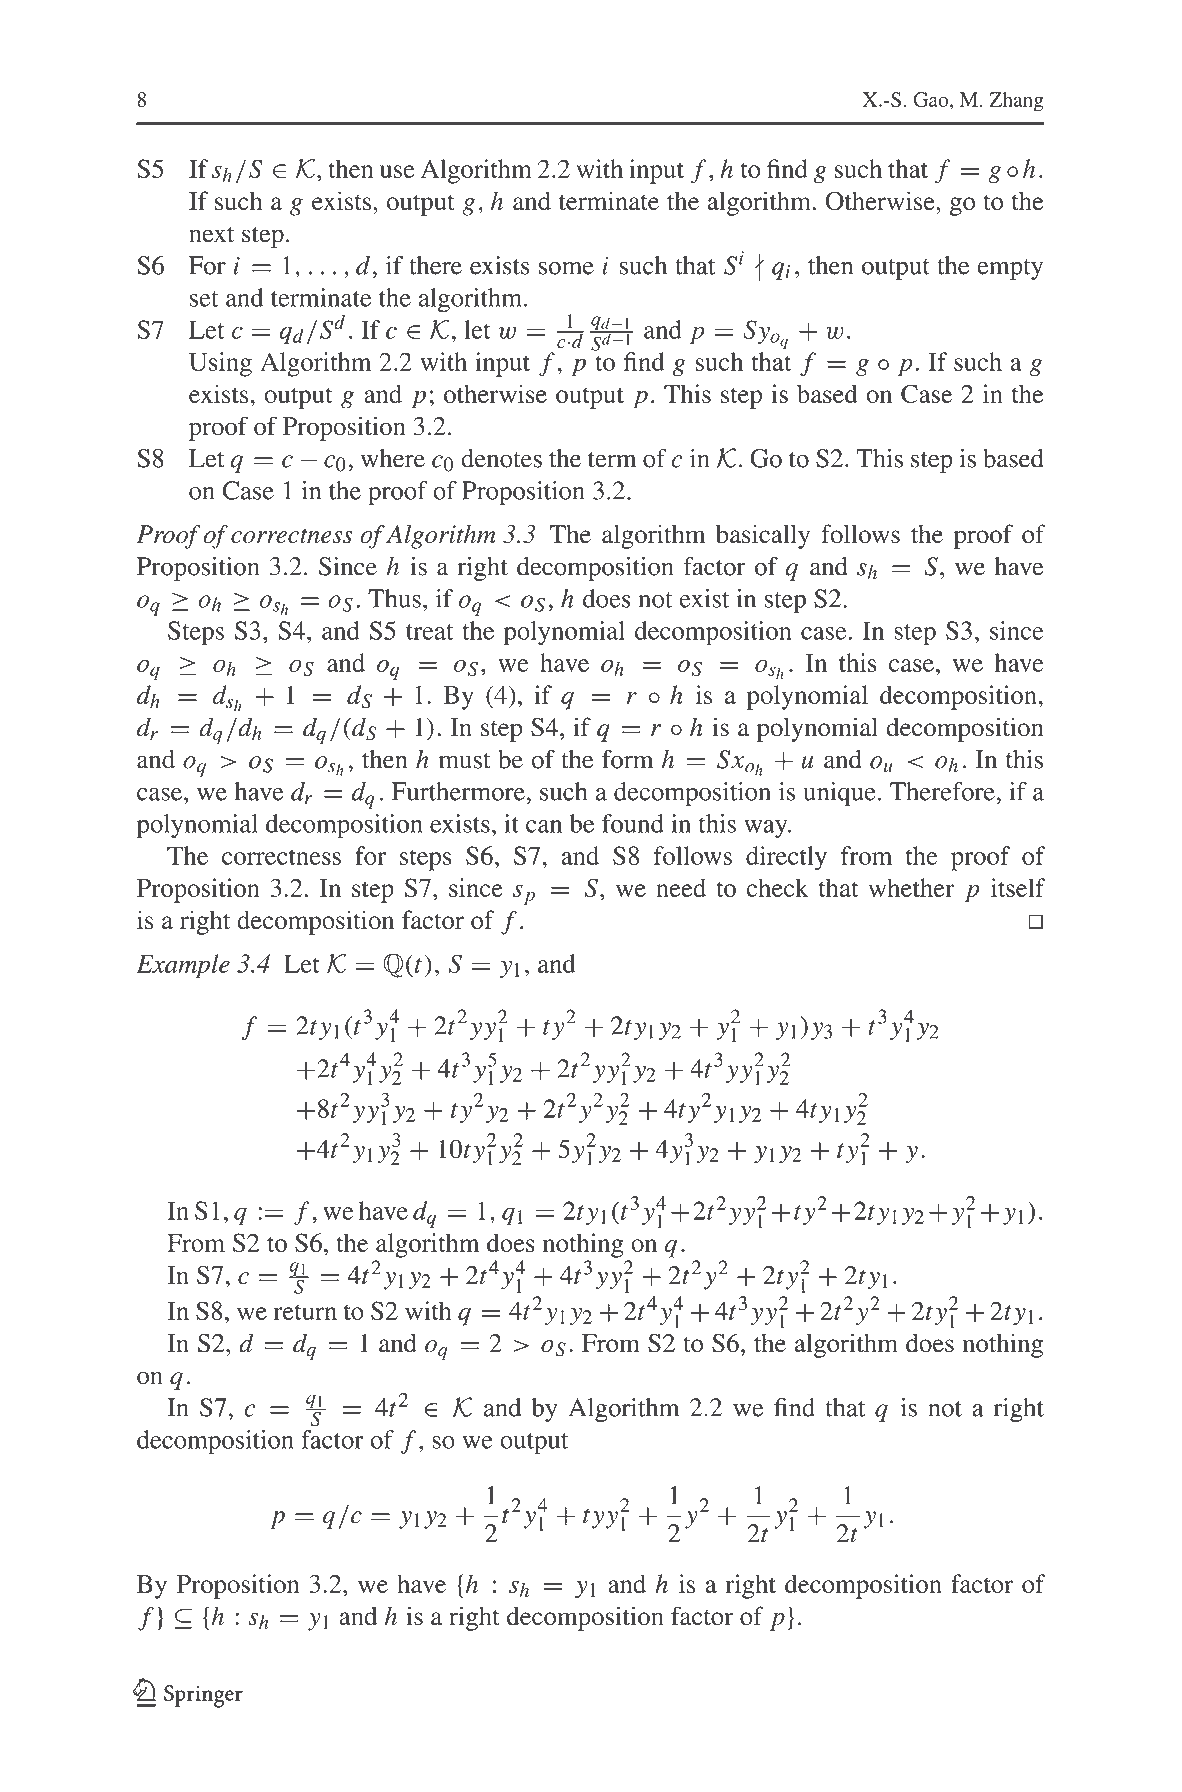  Describe the element at coordinates (681, 887) in the image. I see `need` at that location.
